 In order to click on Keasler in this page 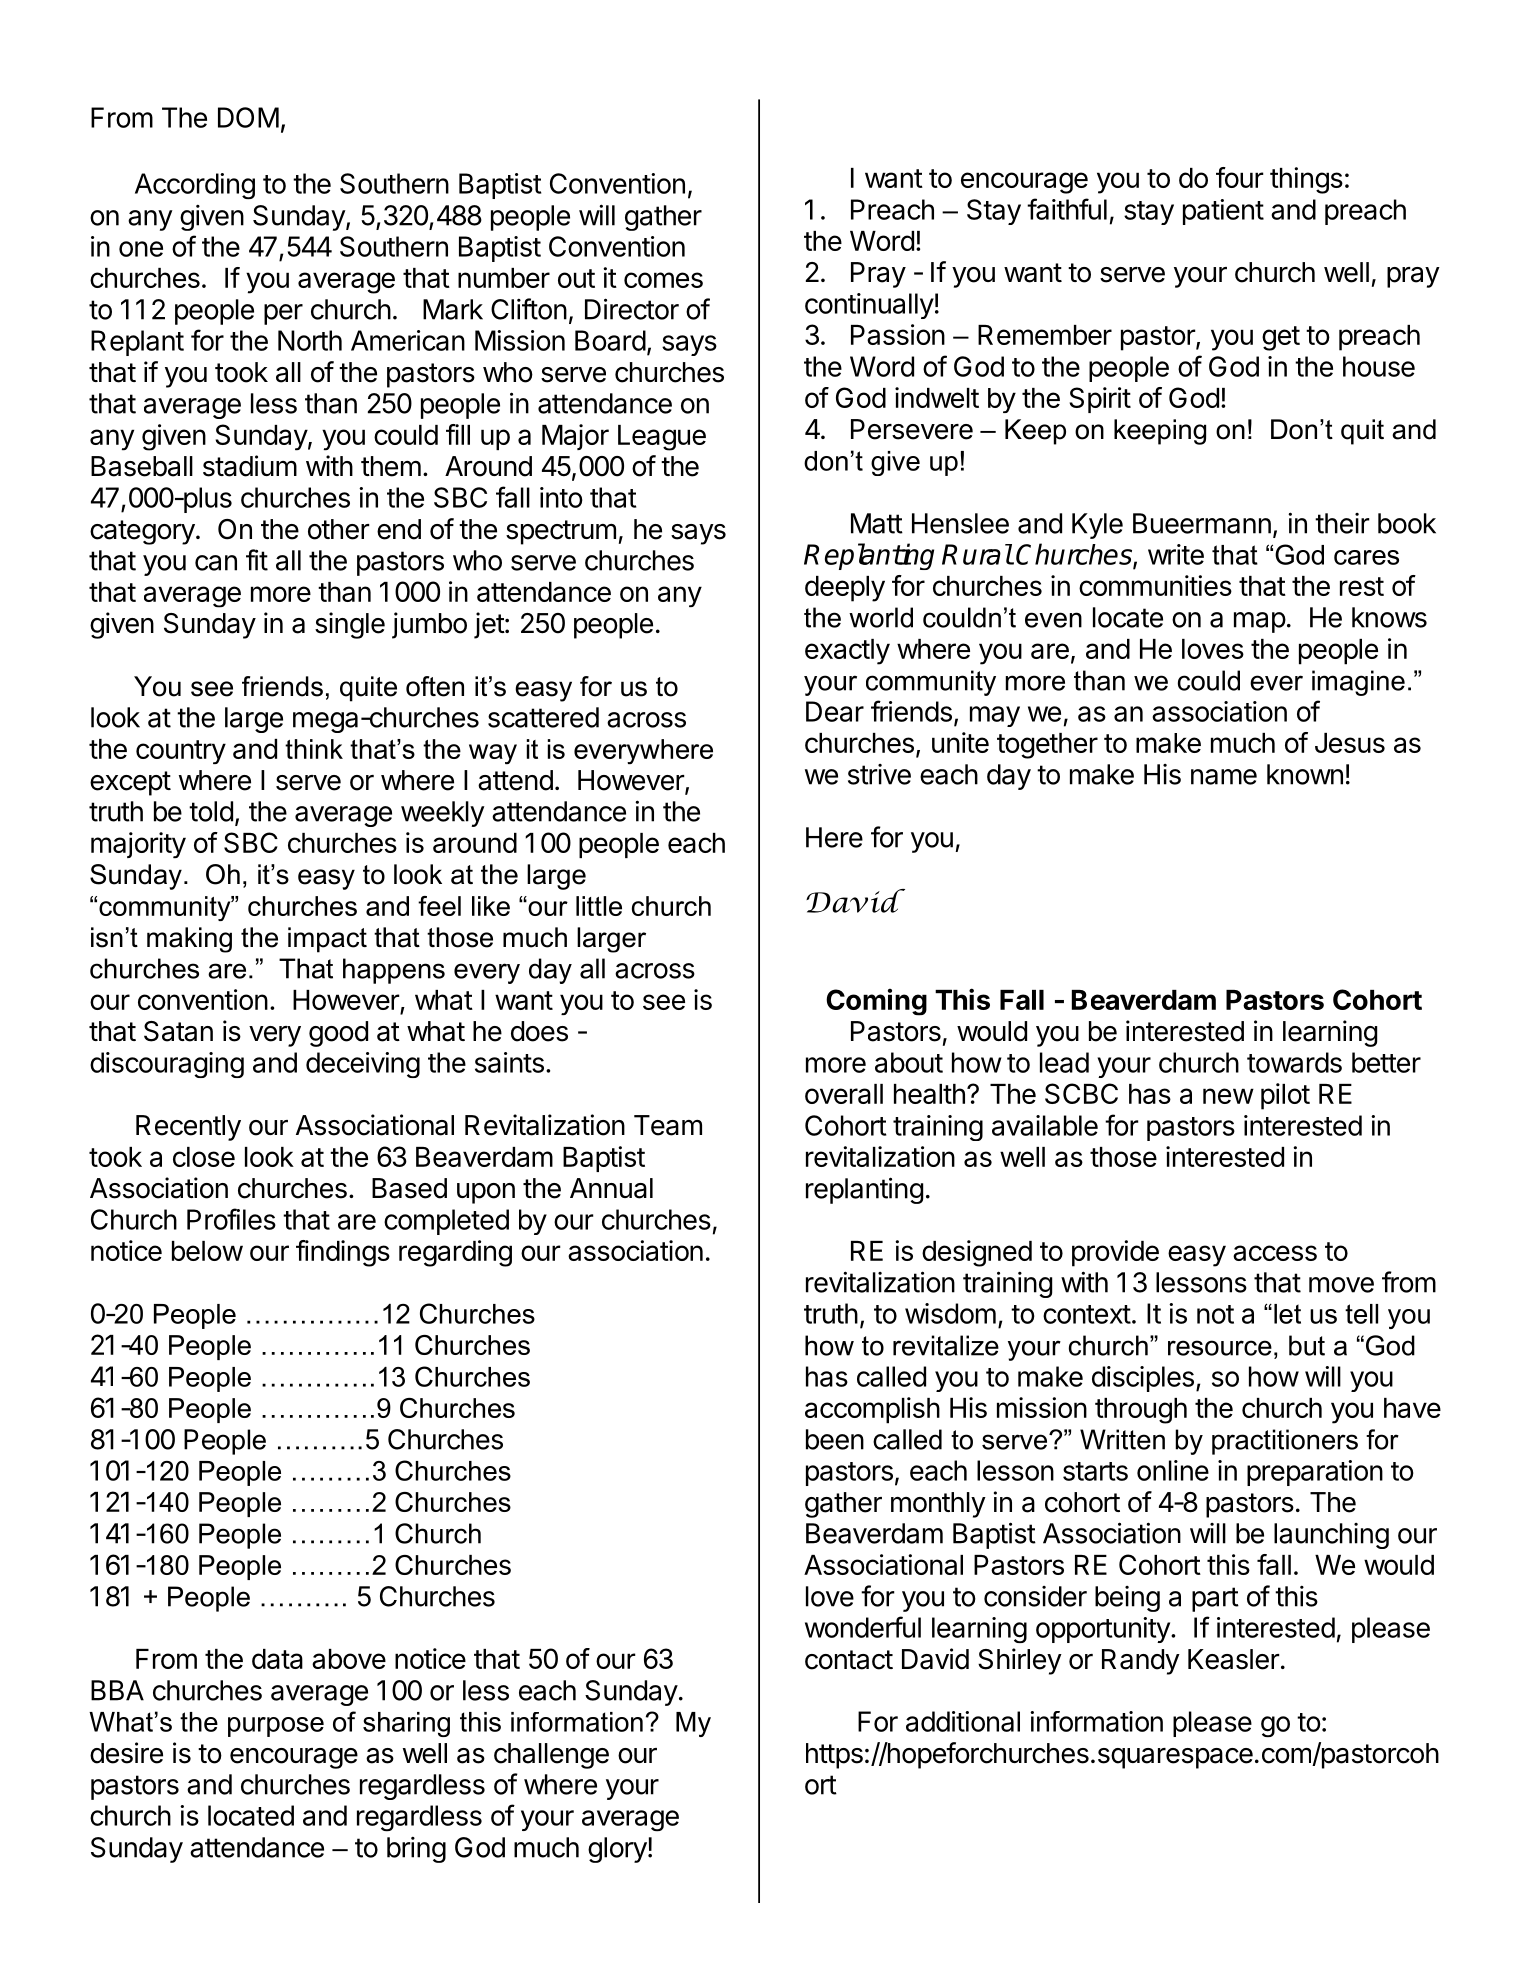, I will do `click(1234, 1659)`.
